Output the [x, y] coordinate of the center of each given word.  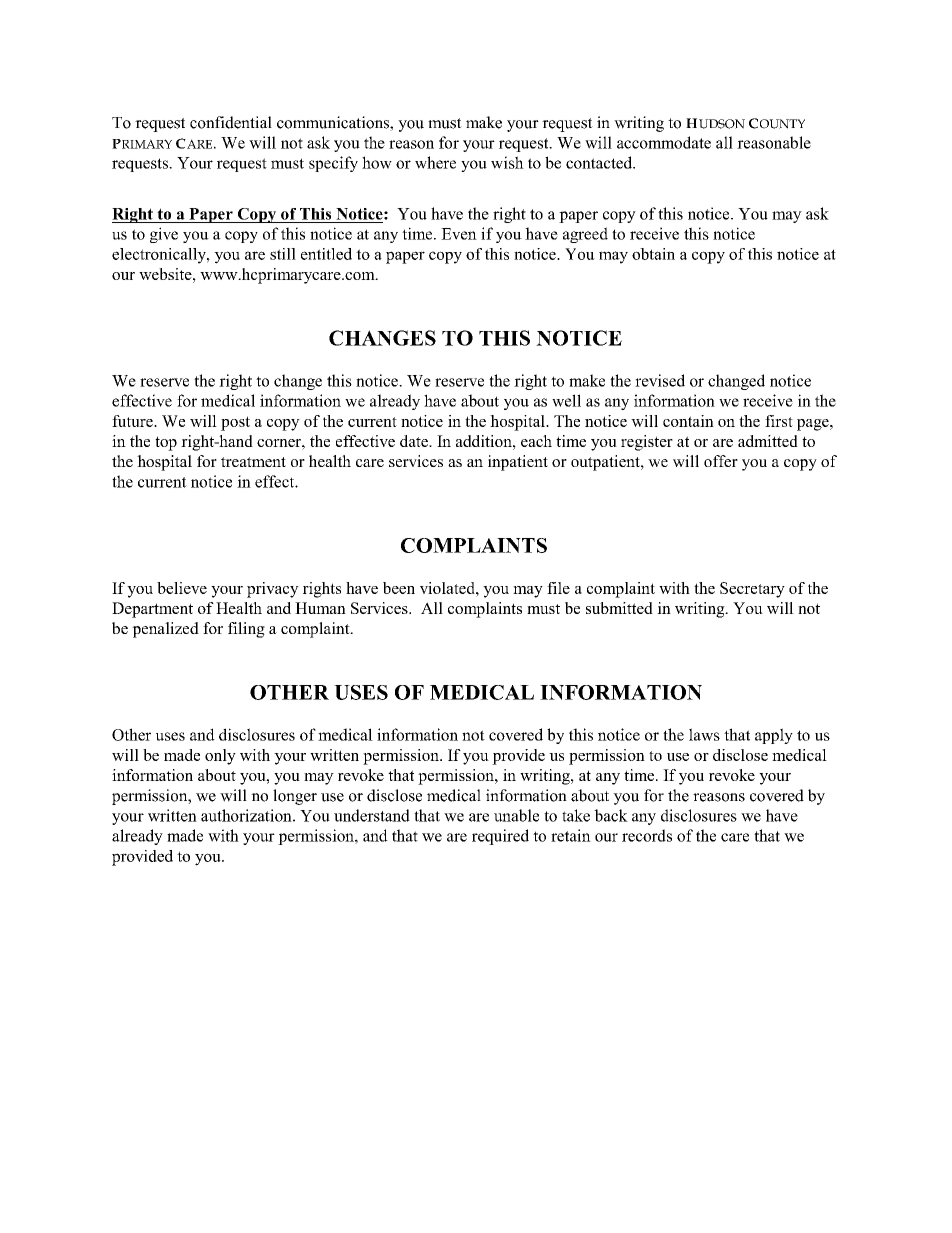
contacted [600, 162]
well [566, 400]
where [435, 162]
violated [448, 588]
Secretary [752, 590]
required [500, 837]
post [235, 423]
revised [660, 380]
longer [295, 797]
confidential [231, 122]
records [647, 835]
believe [182, 588]
